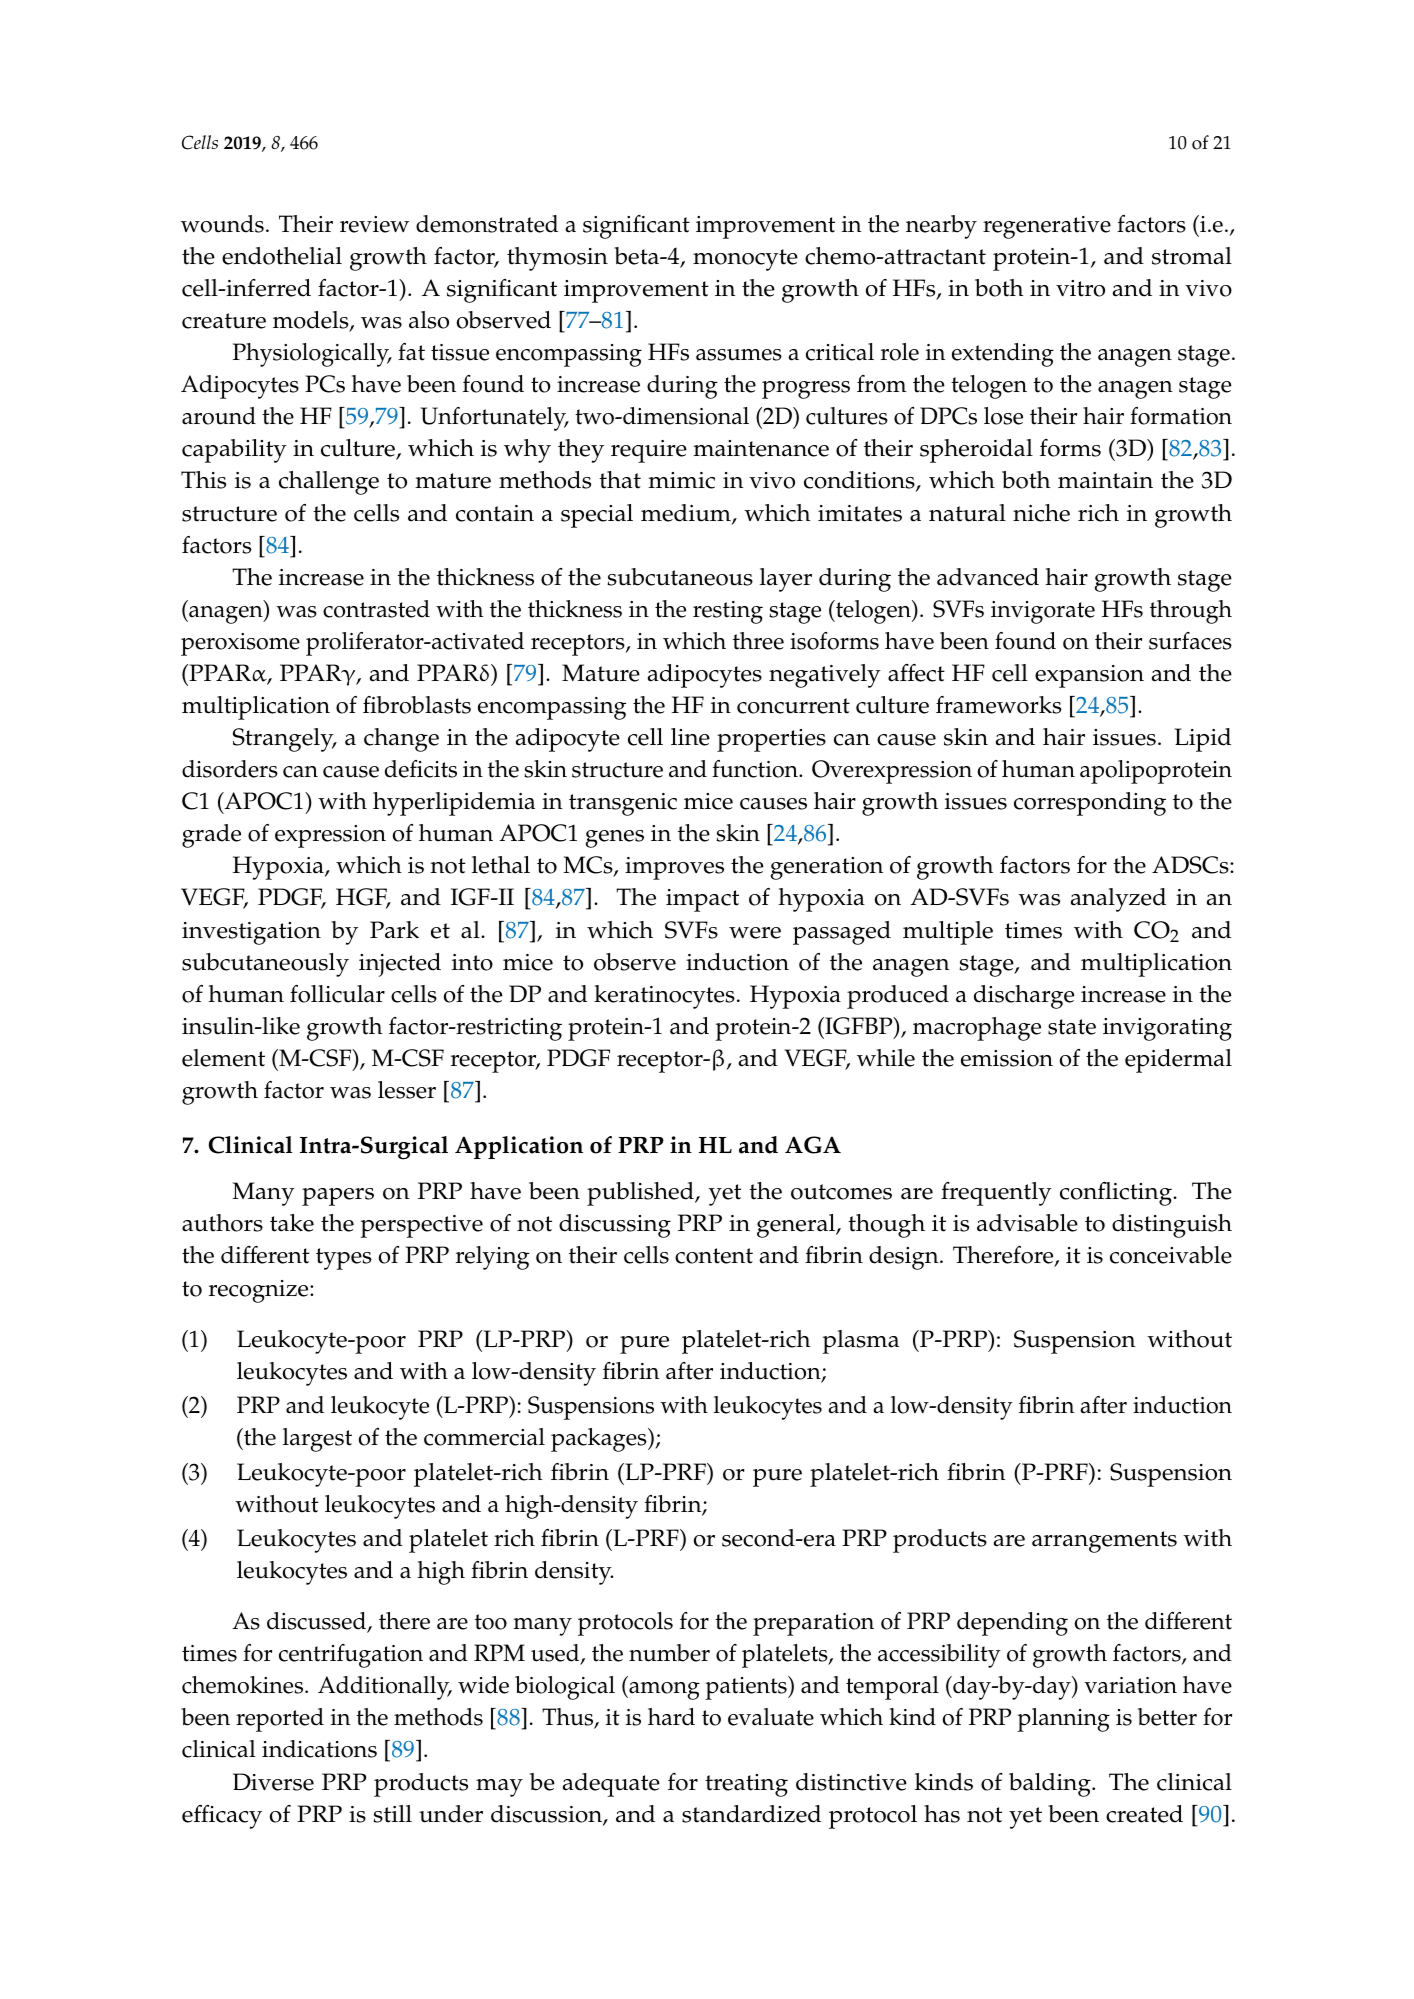 This image has height=1999, width=1414. What do you see at coordinates (664, 997) in the image?
I see `keratinocytes` at bounding box center [664, 997].
